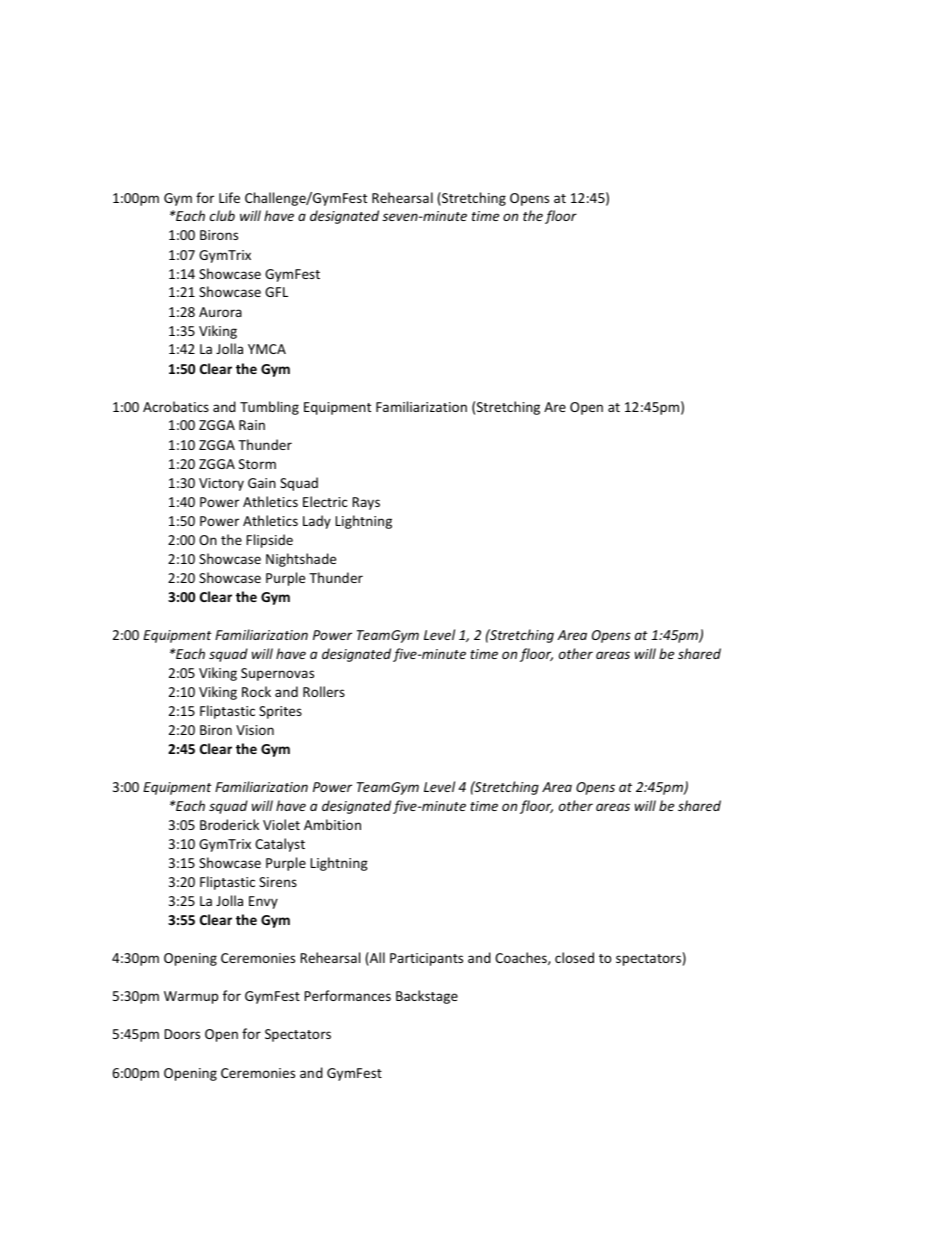 The image size is (952, 1233). I want to click on Rollers, so click(324, 691).
